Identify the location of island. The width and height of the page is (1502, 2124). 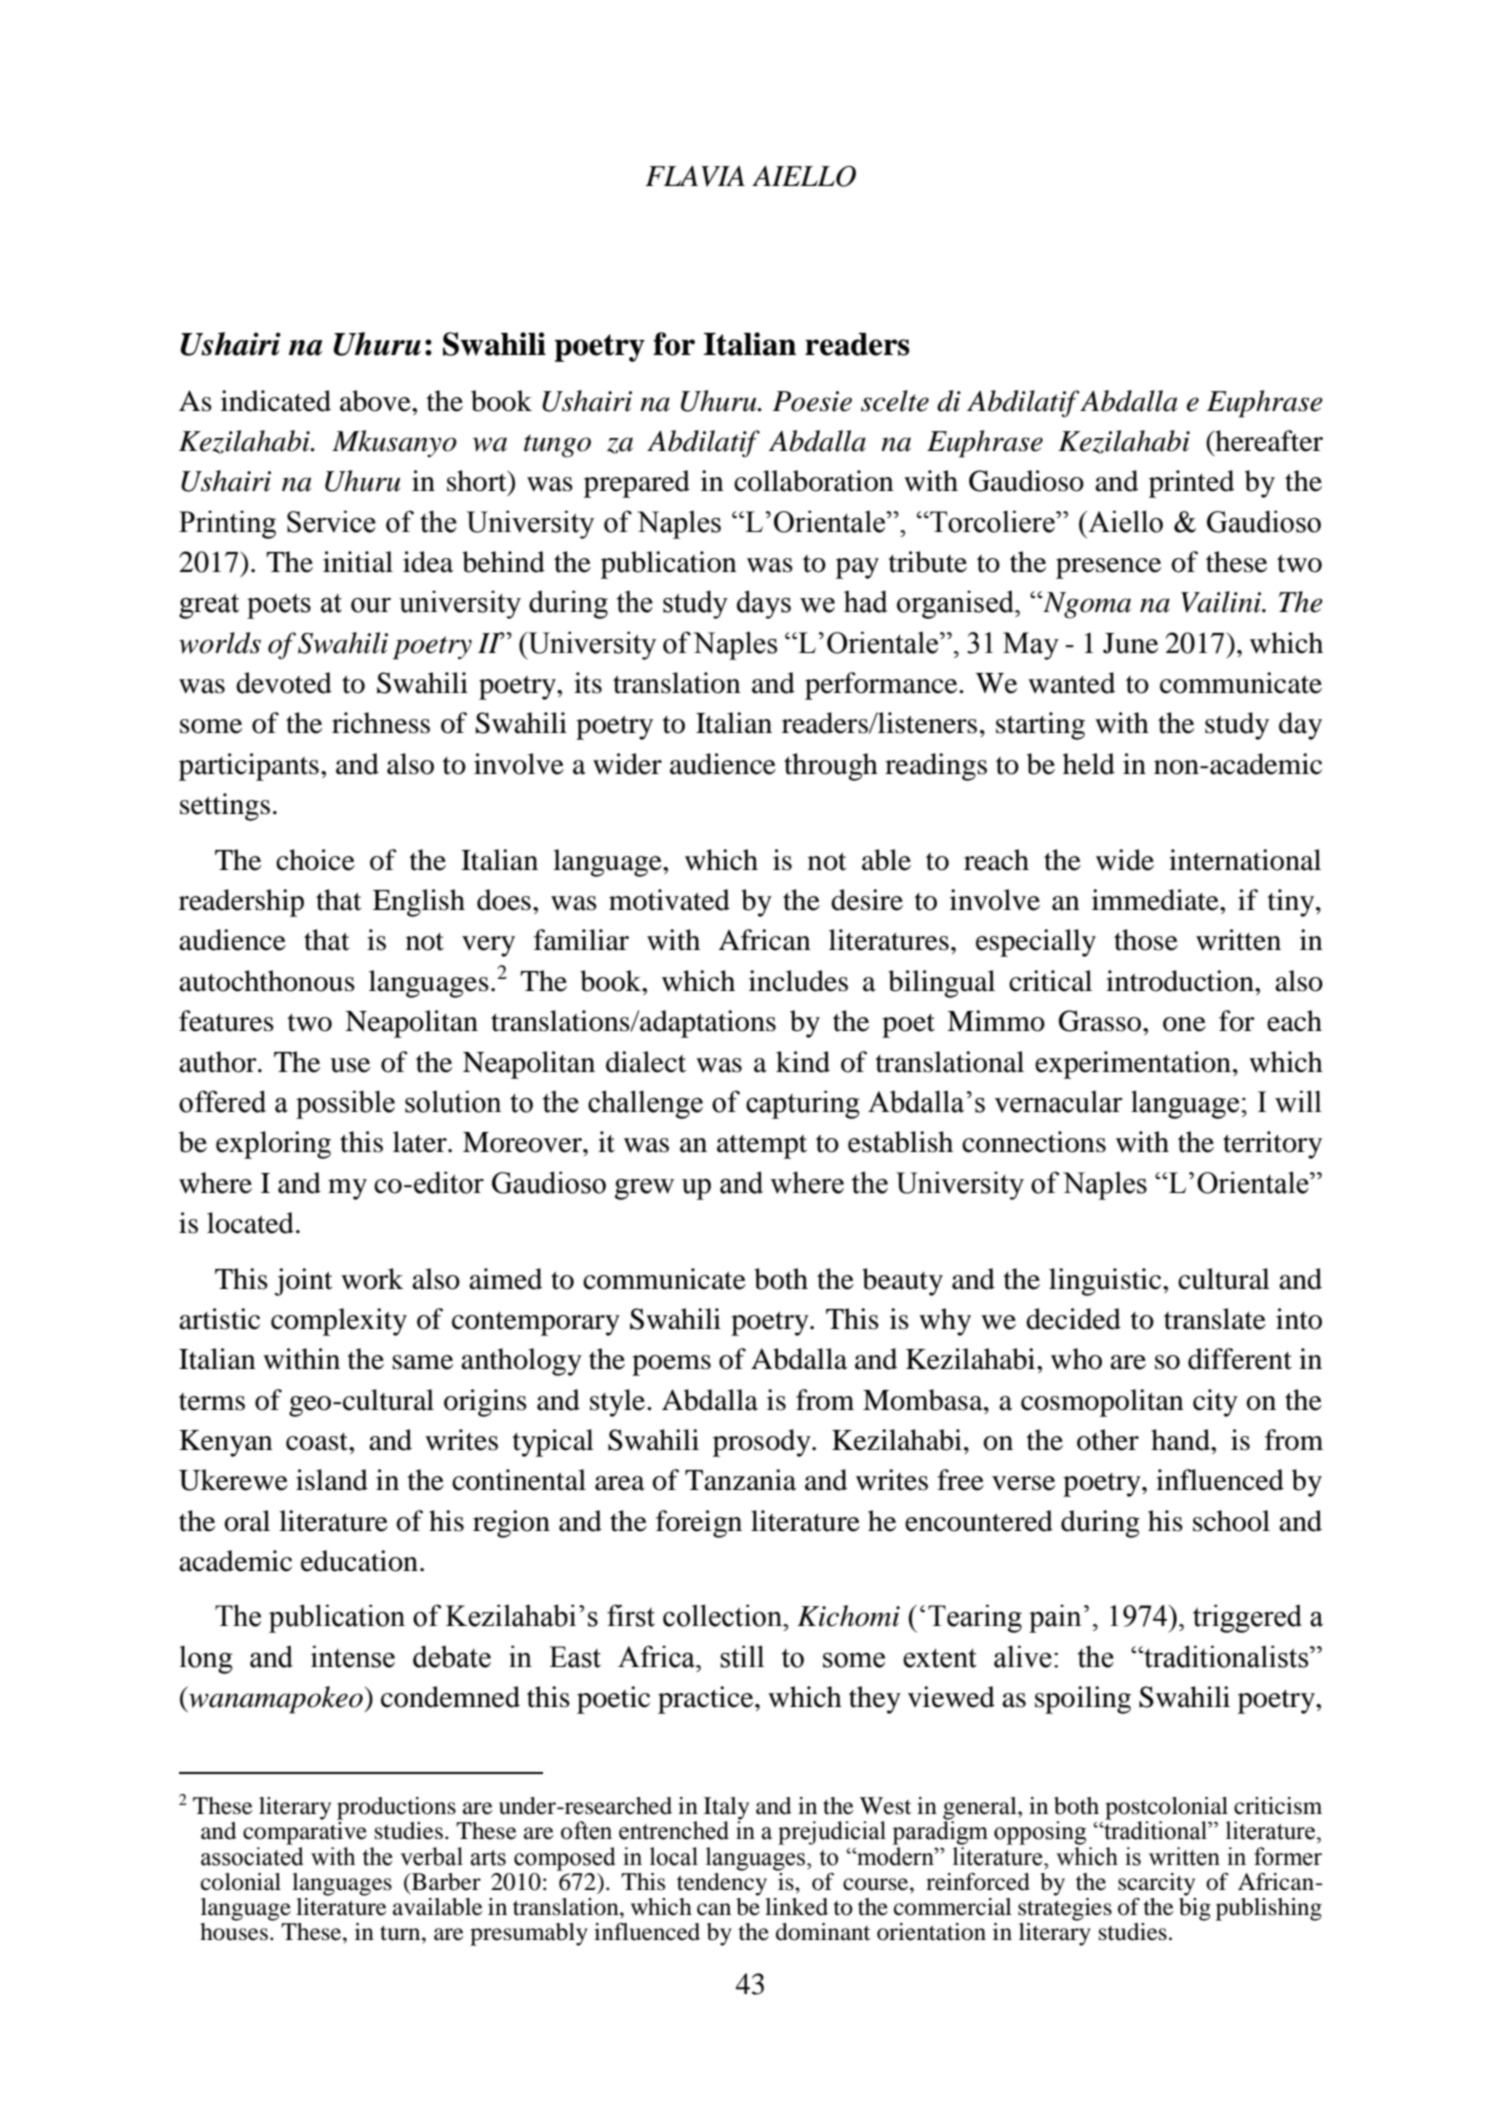
(332, 1480).
